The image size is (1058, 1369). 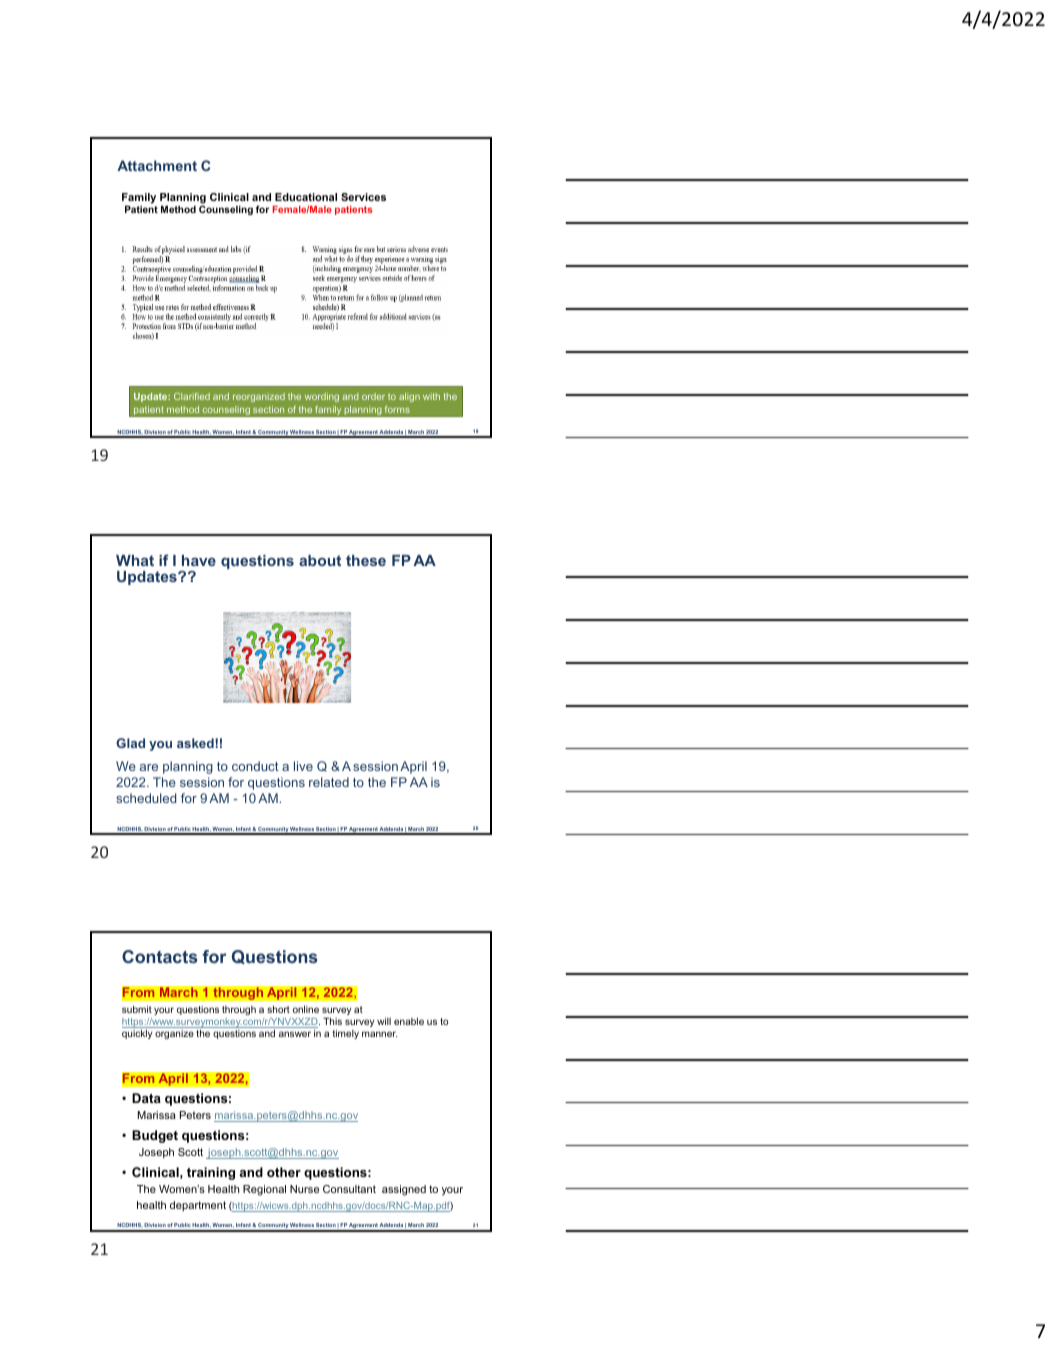 What do you see at coordinates (284, 1172) in the image?
I see `other` at bounding box center [284, 1172].
